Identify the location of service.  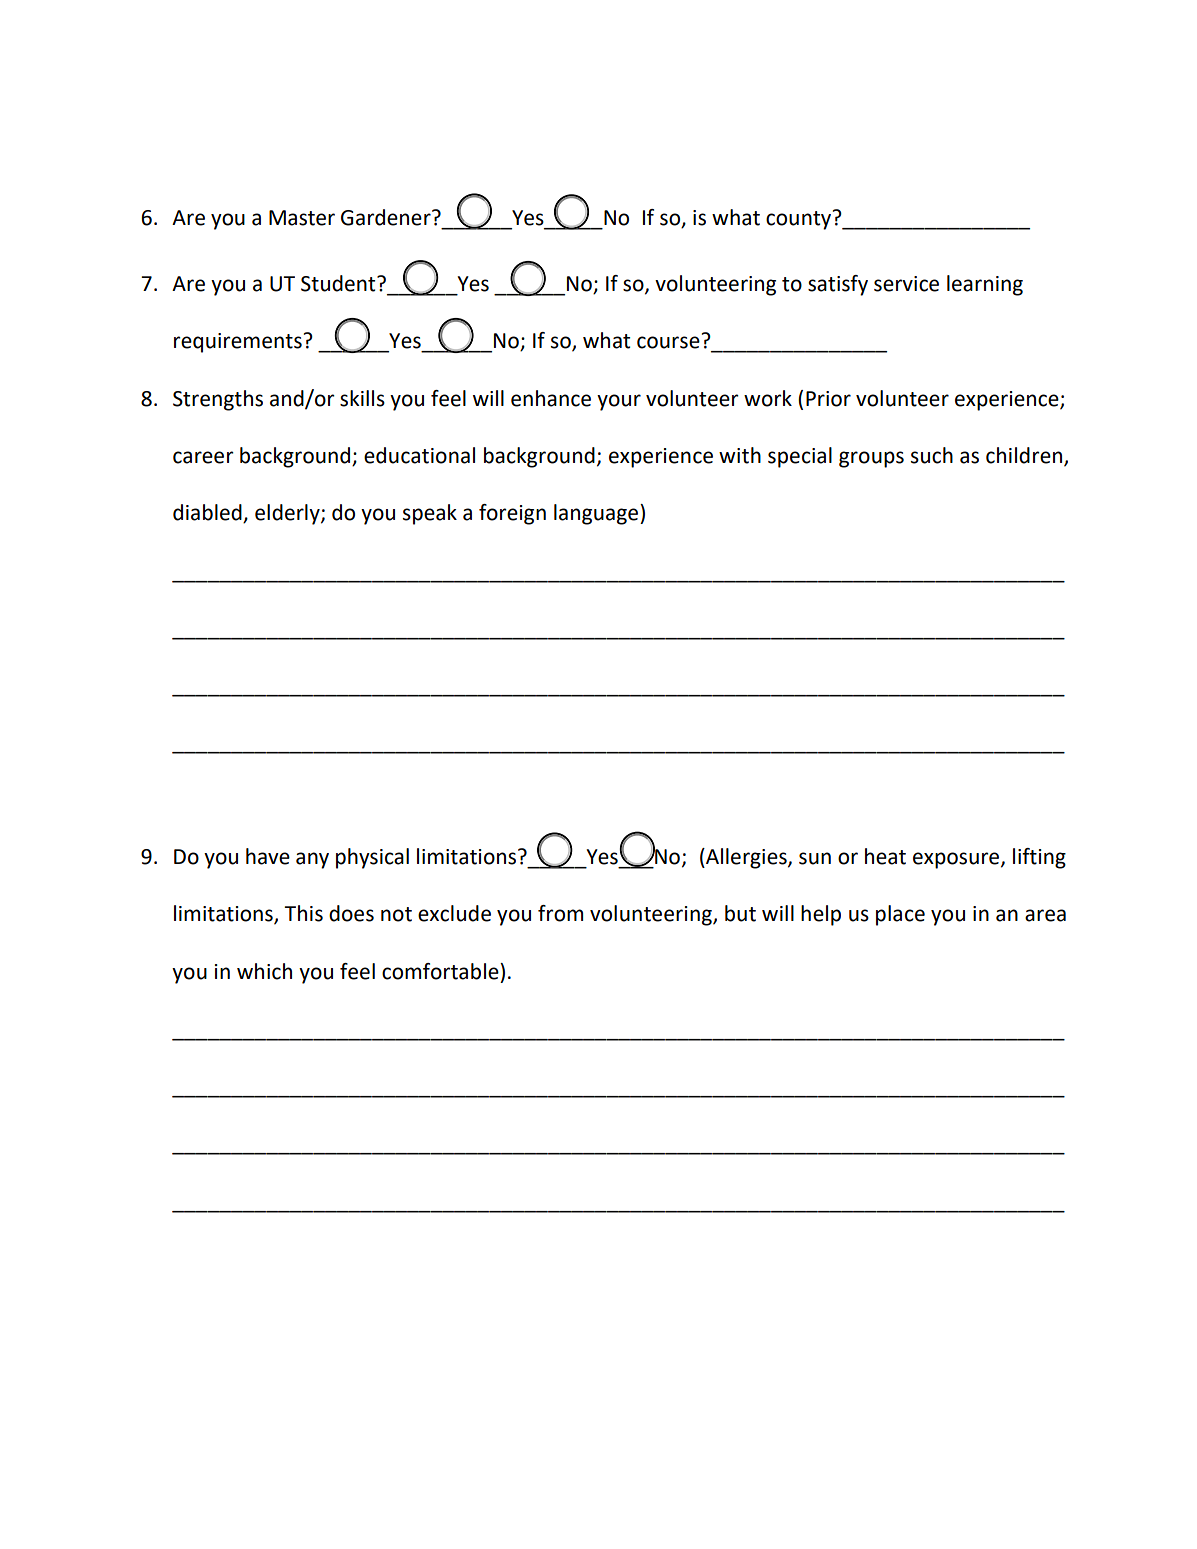
(906, 284).
